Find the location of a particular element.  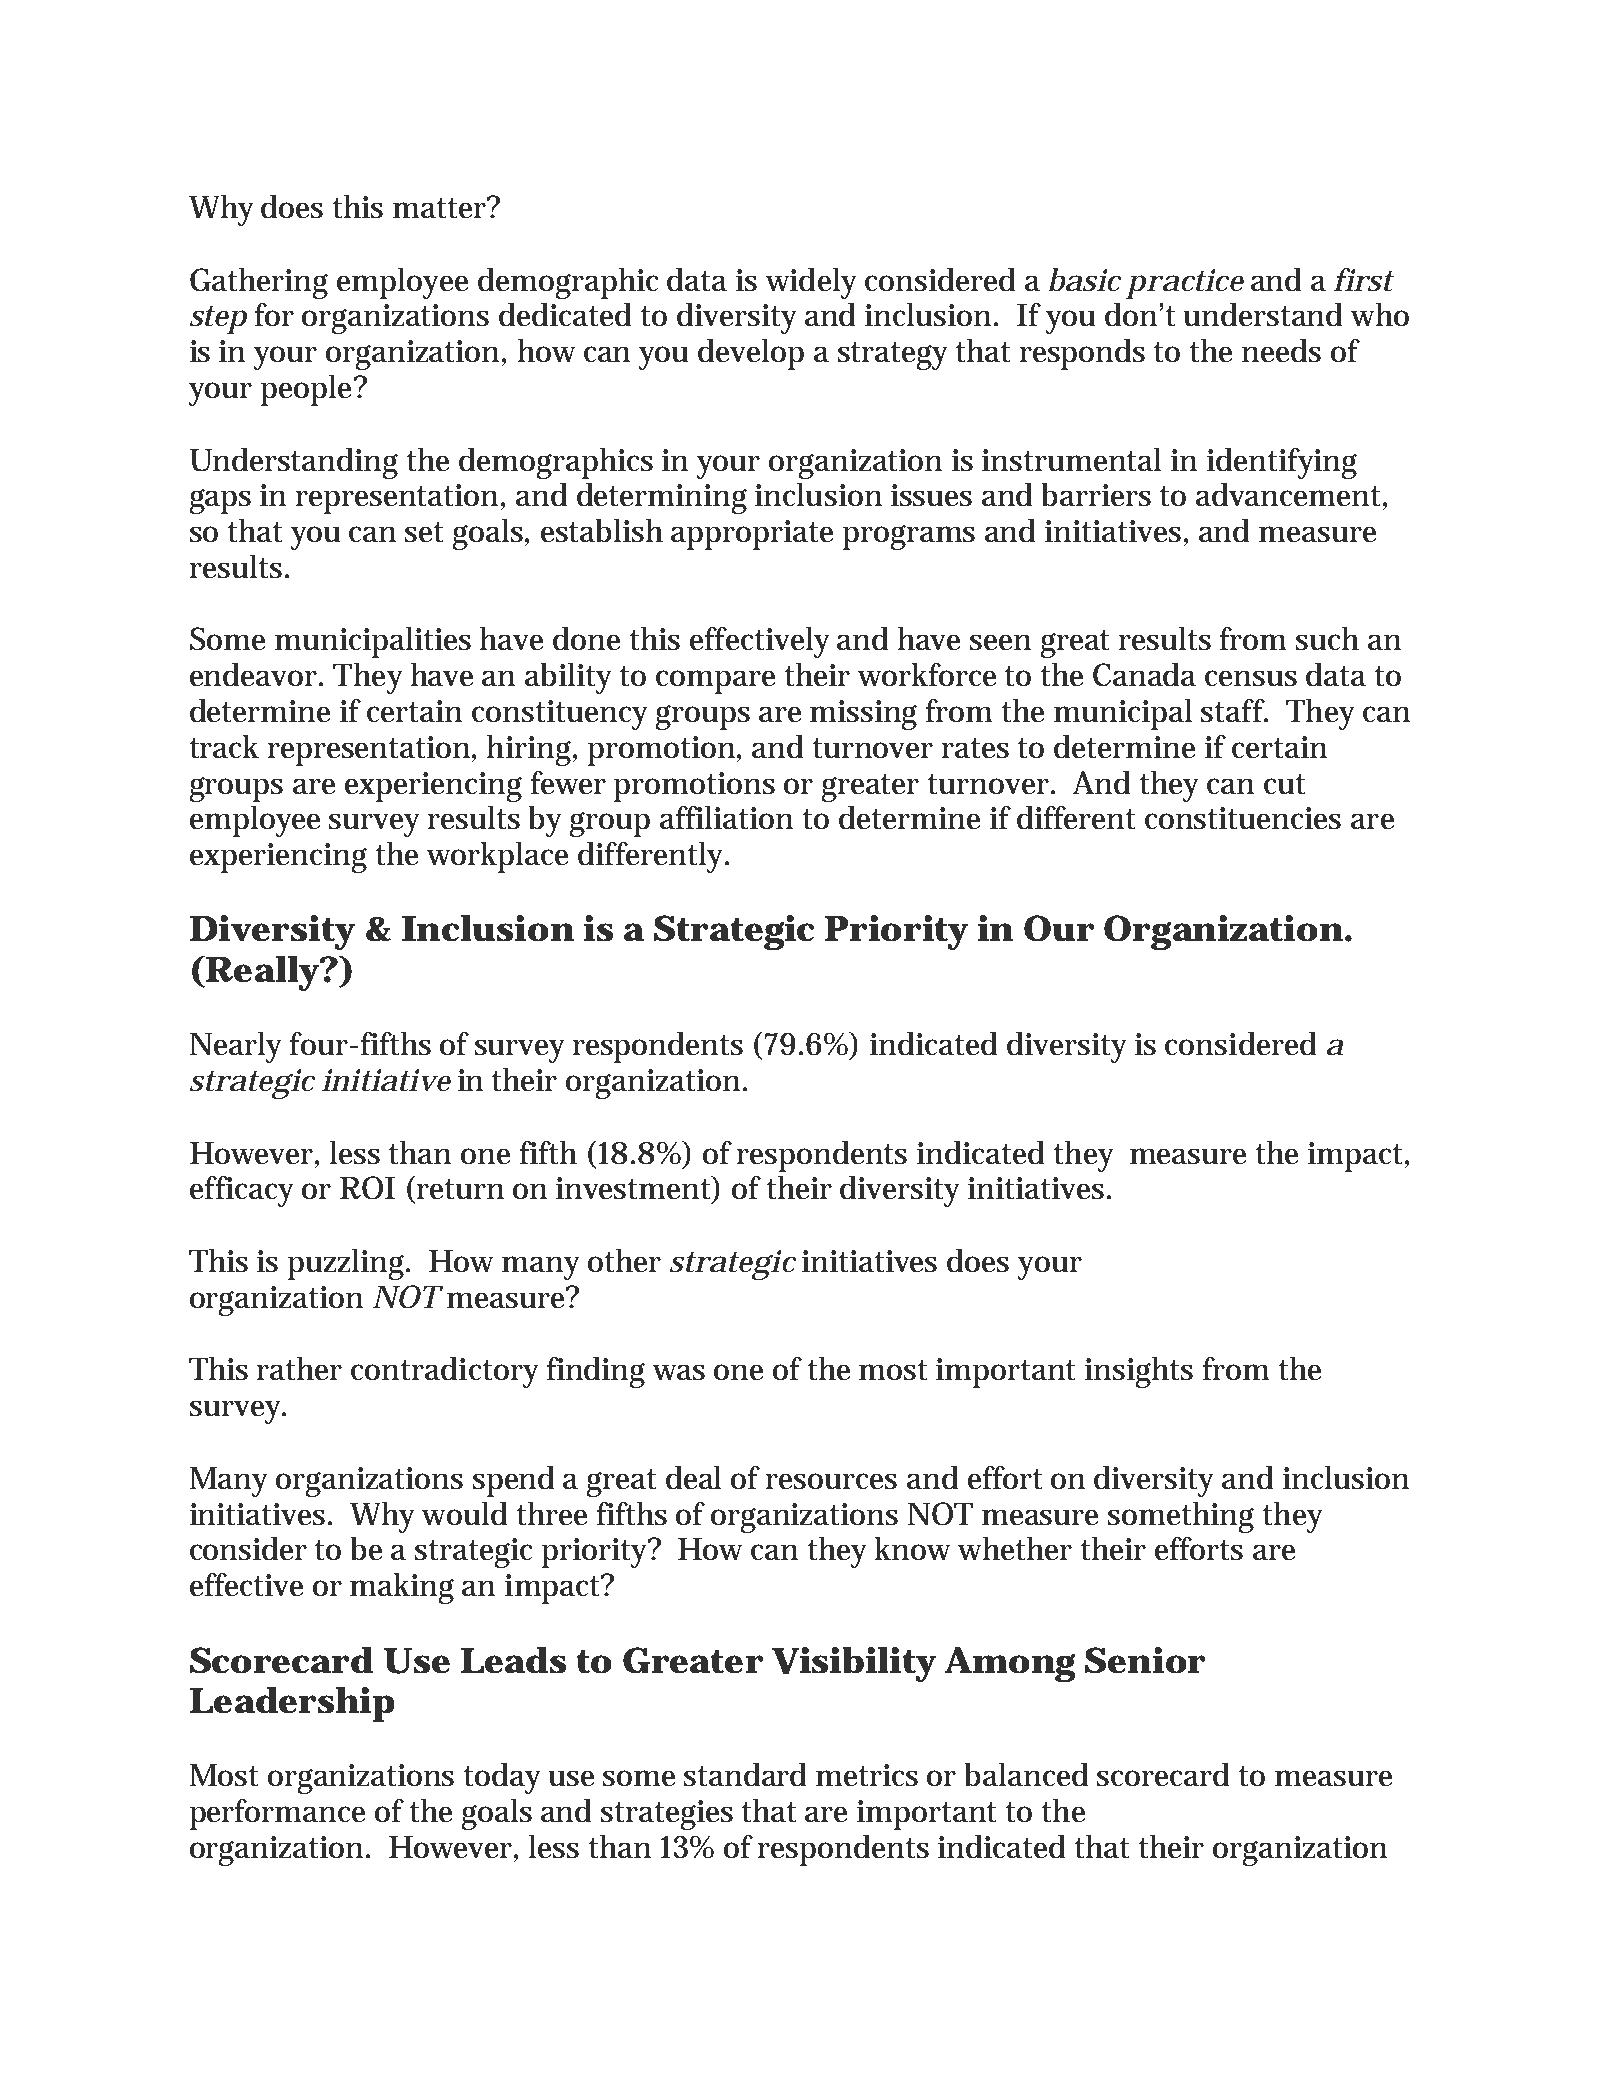

matter is located at coordinates (439, 208).
